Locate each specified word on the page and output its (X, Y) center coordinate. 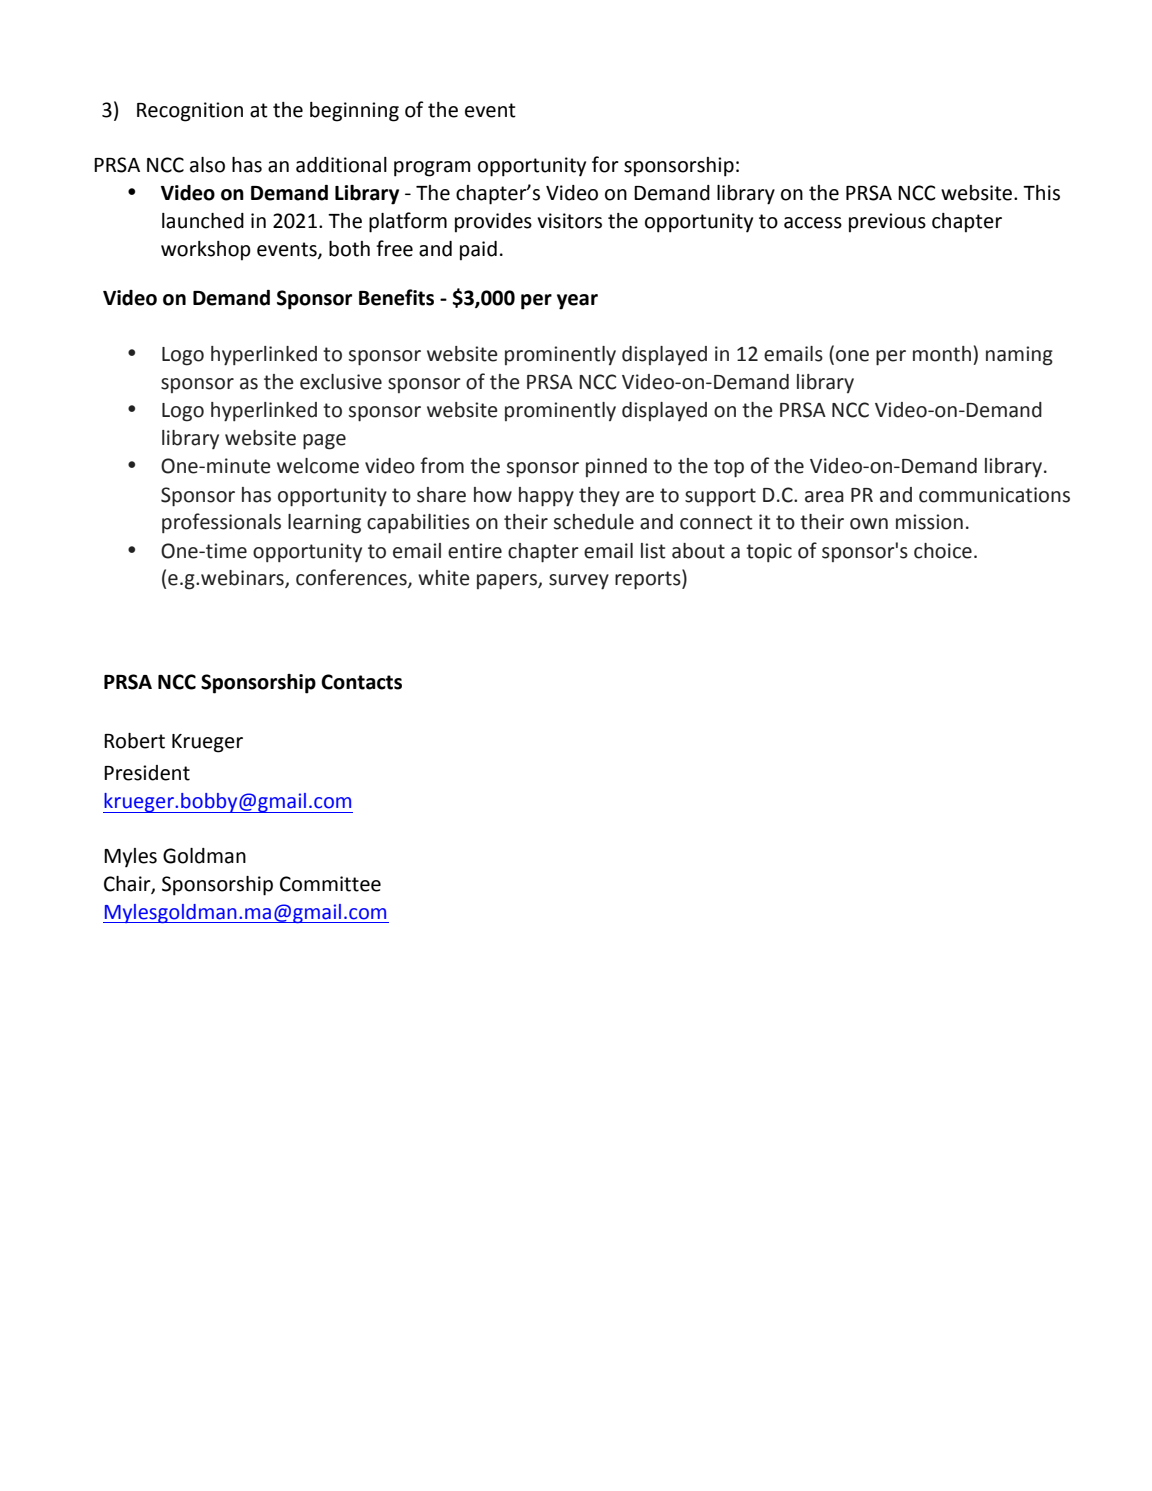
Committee (330, 884)
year (577, 302)
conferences (352, 578)
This (1041, 193)
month (942, 354)
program (432, 169)
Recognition (190, 112)
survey (579, 582)
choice (943, 551)
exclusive (341, 382)
